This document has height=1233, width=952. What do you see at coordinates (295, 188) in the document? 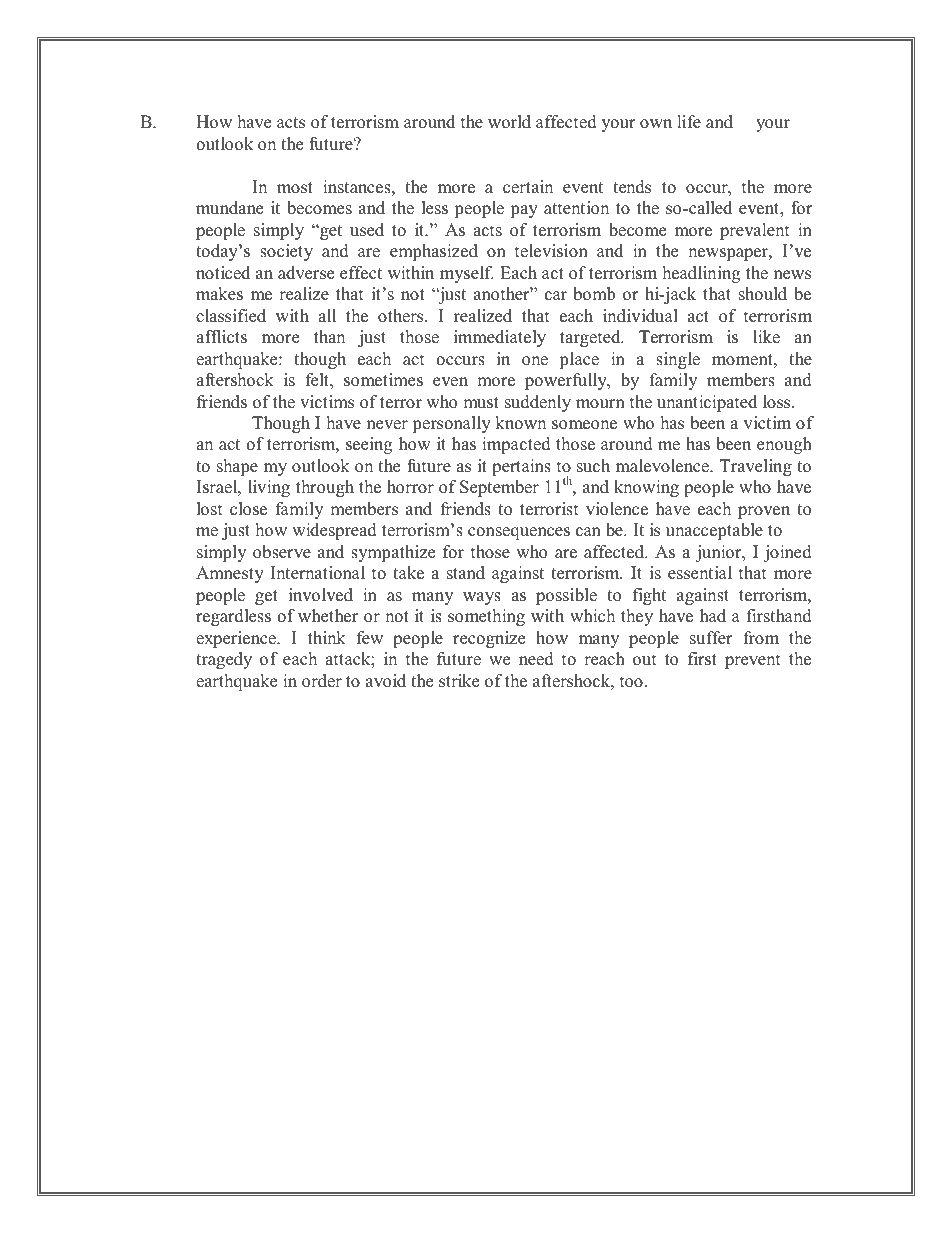
I see `most` at bounding box center [295, 188].
